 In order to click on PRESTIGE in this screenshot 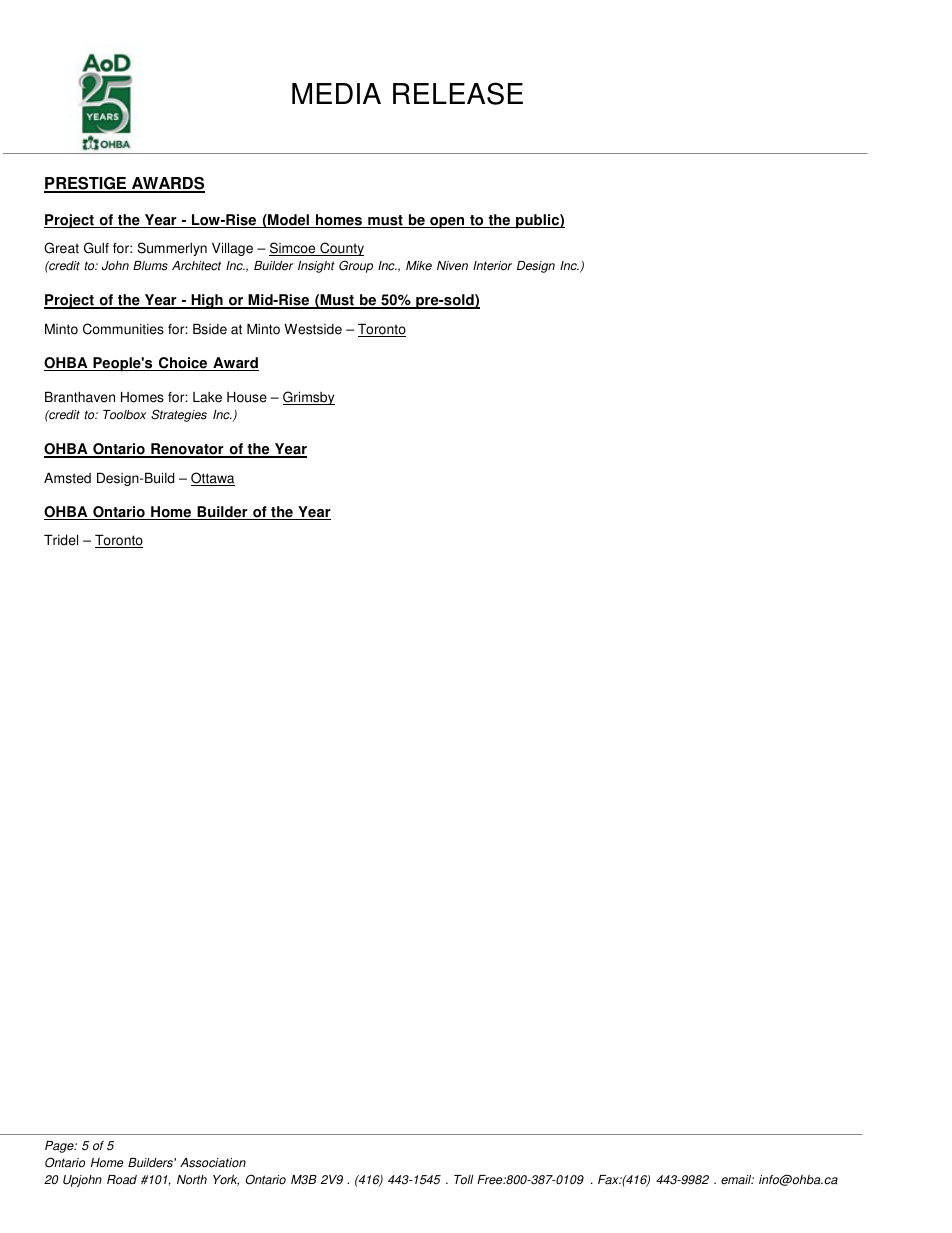, I will do `click(86, 184)`.
